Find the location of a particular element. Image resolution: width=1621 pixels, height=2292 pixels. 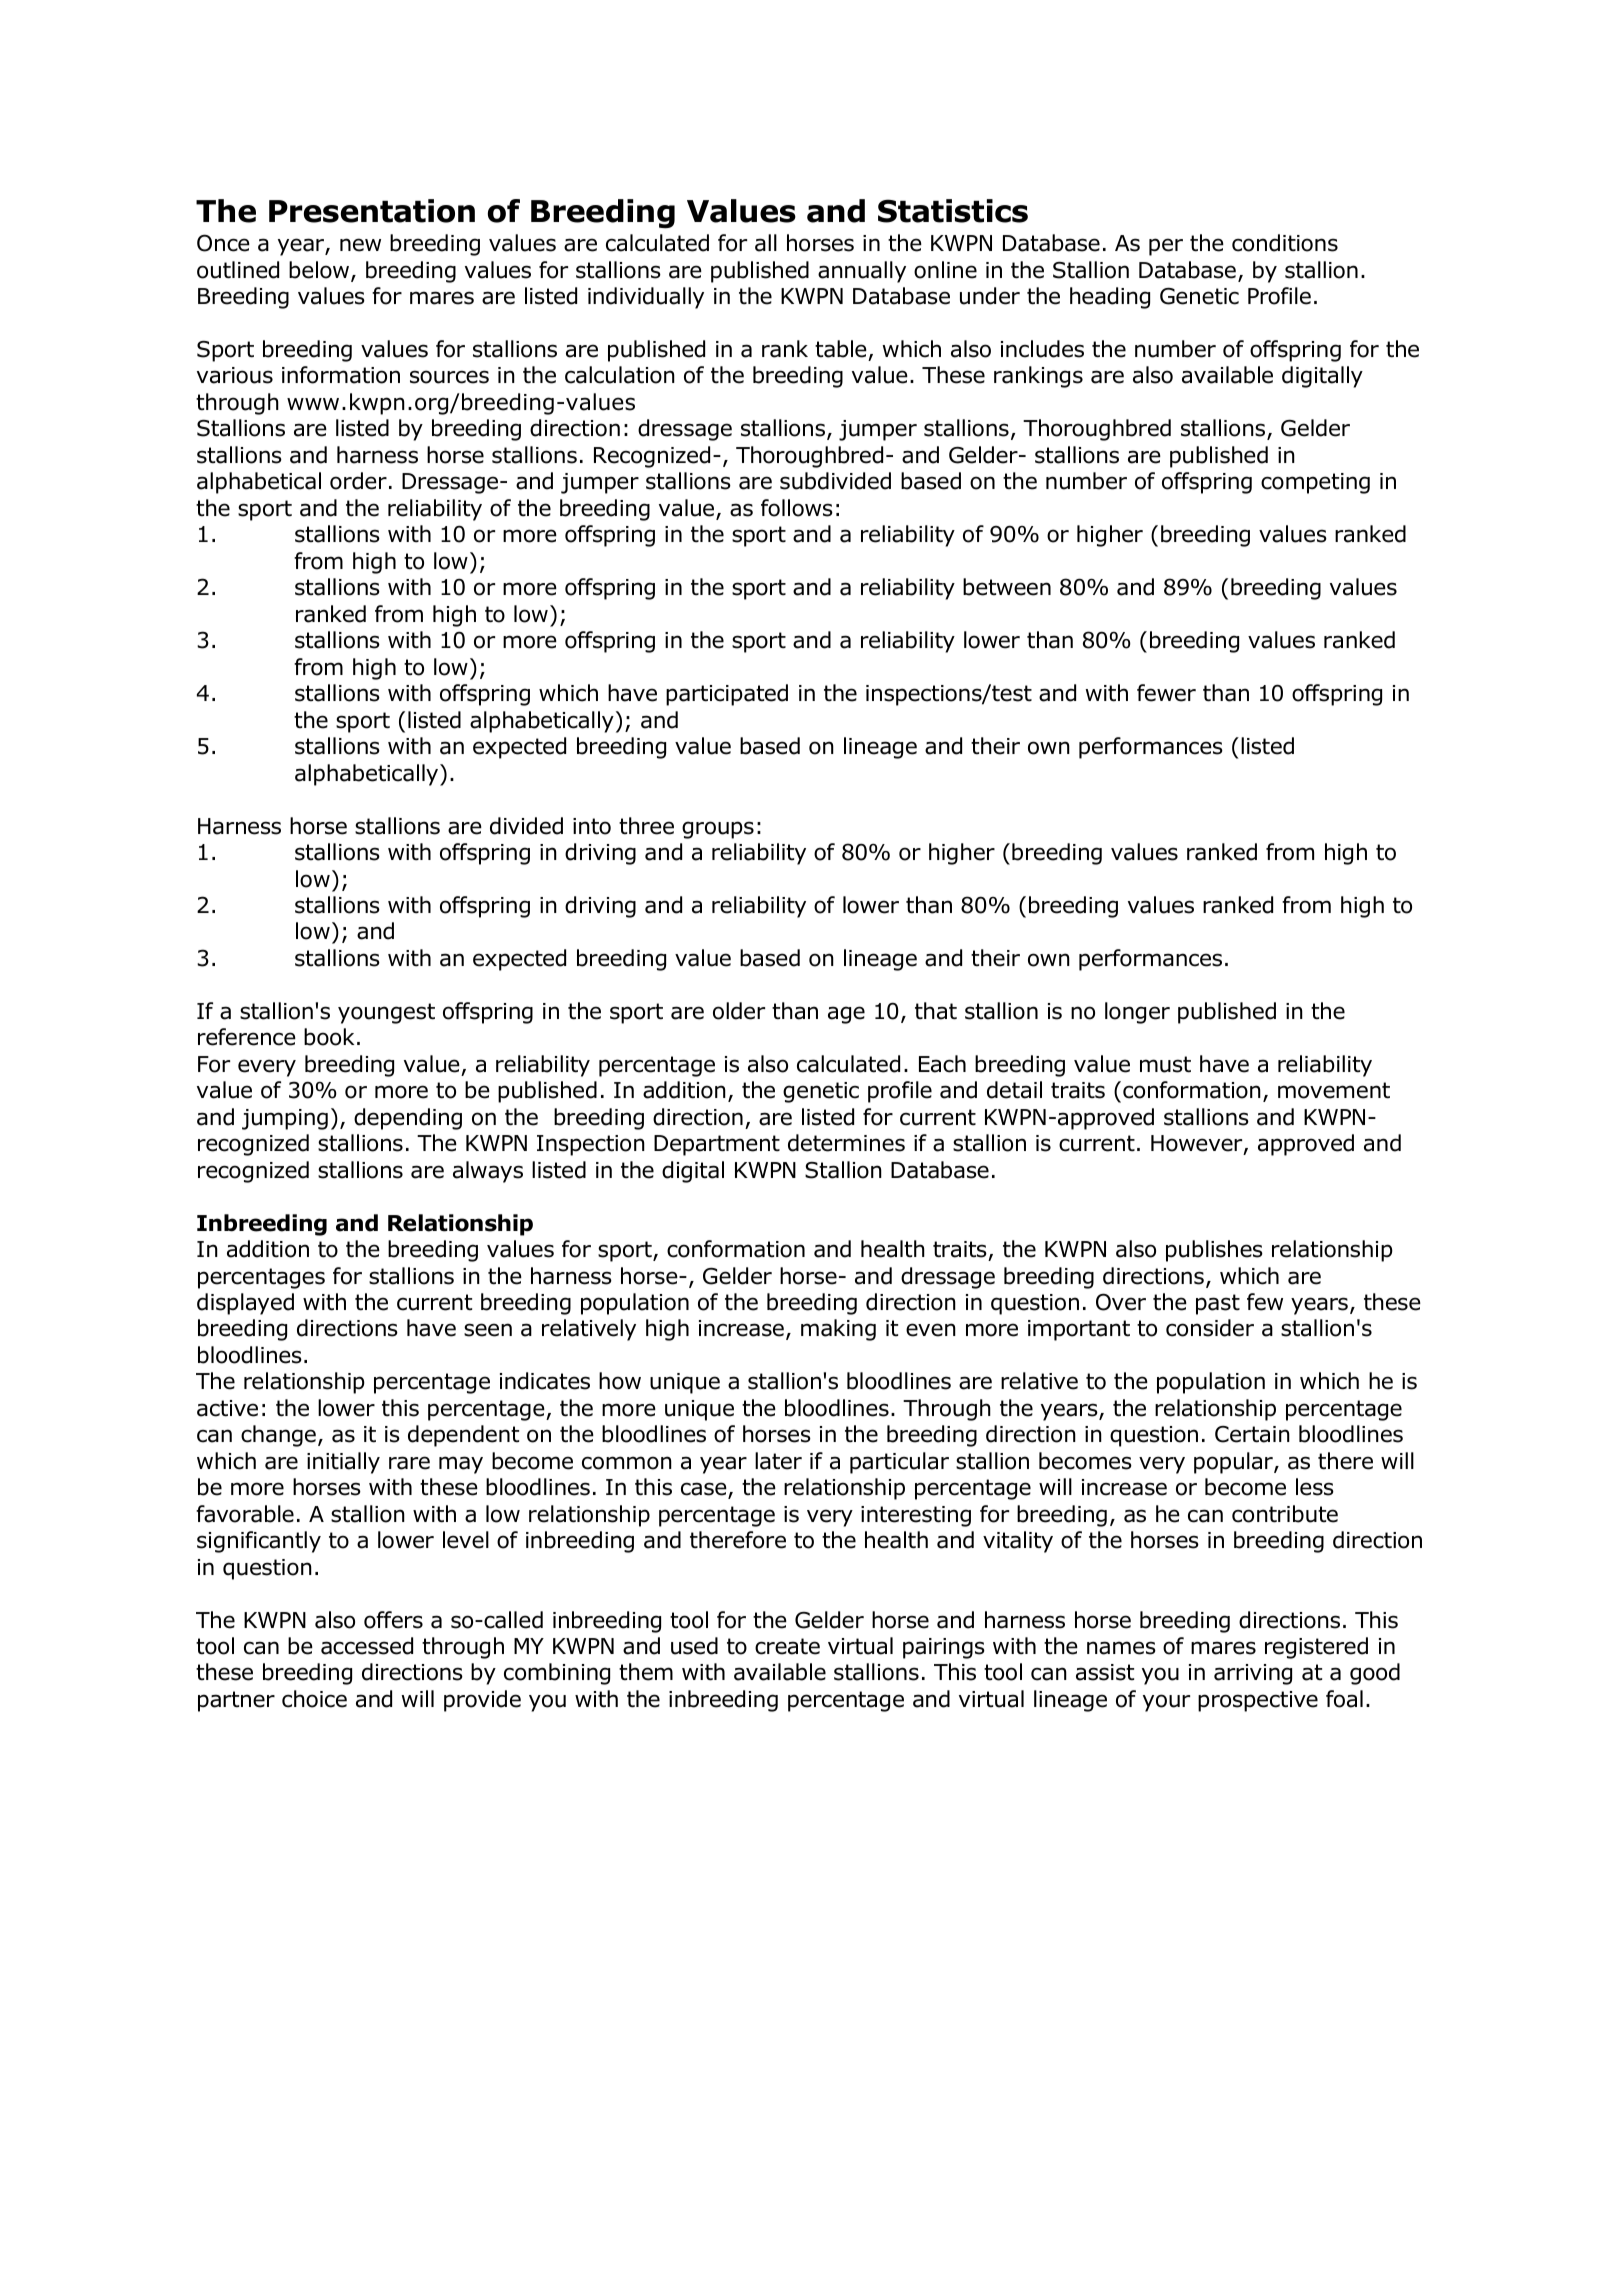

follows is located at coordinates (797, 508).
